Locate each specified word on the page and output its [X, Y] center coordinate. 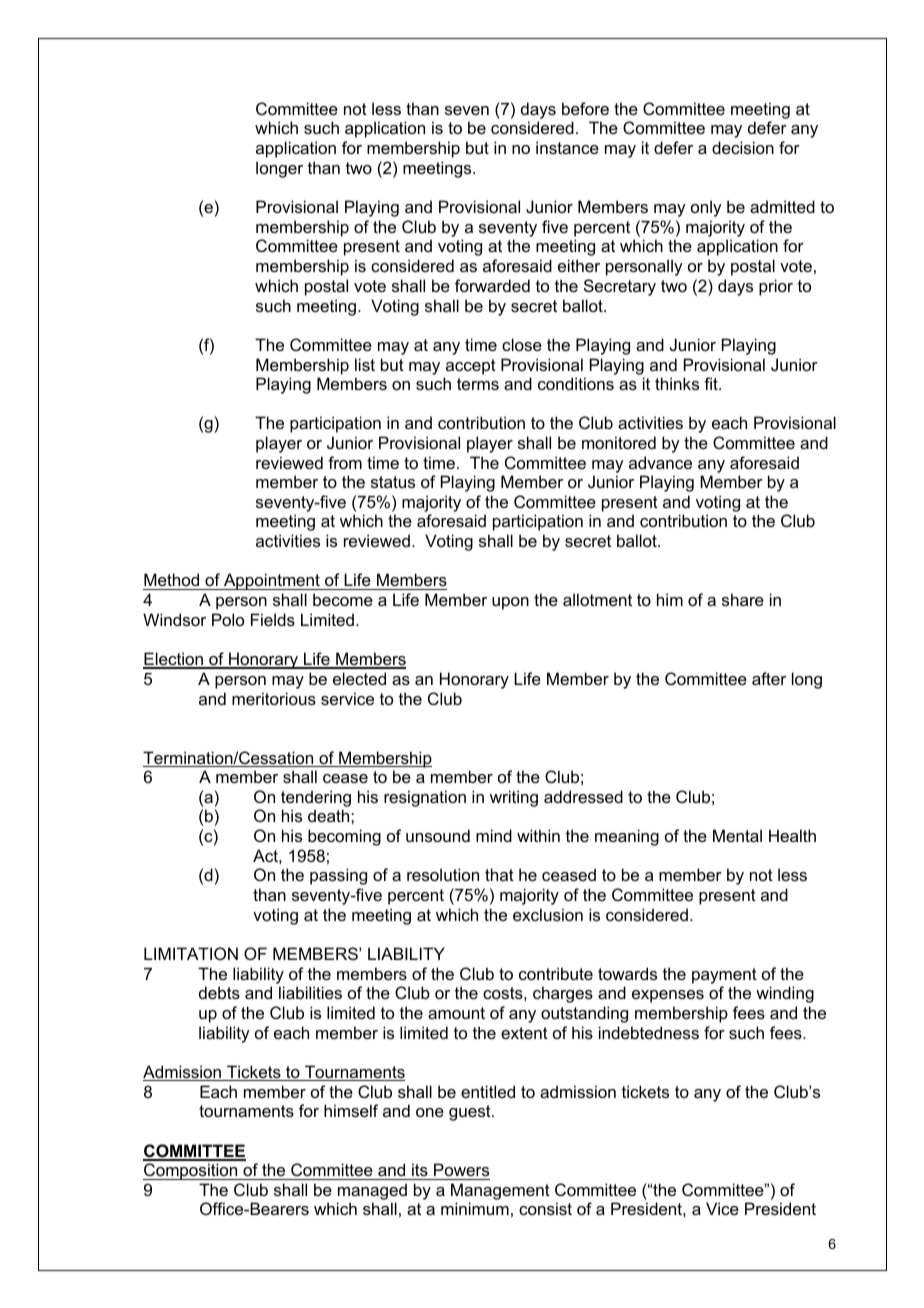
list [365, 364]
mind [494, 835]
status [393, 482]
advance [660, 462]
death [330, 815]
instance [567, 147]
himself [351, 1110]
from [345, 462]
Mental [737, 835]
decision [743, 147]
